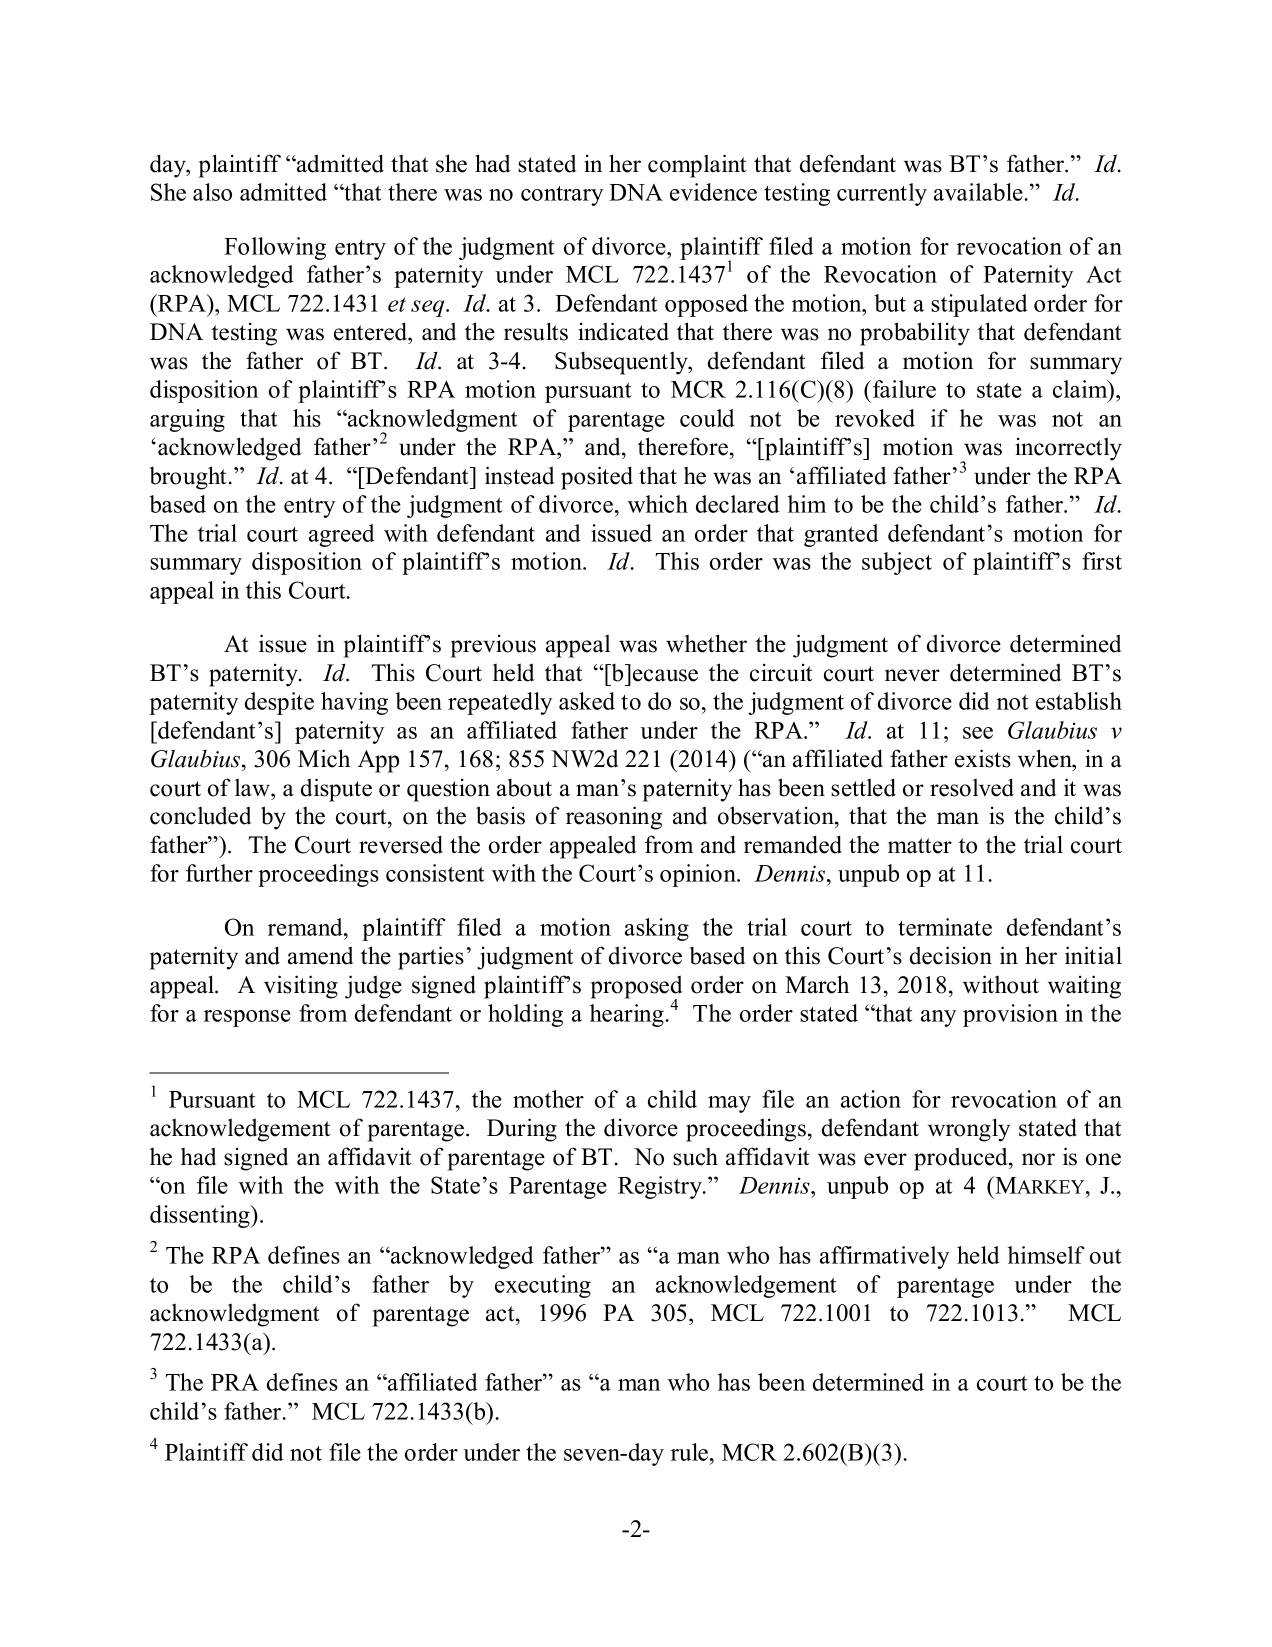 The height and width of the screenshot is (1647, 1272). I want to click on rule, so click(691, 1452).
